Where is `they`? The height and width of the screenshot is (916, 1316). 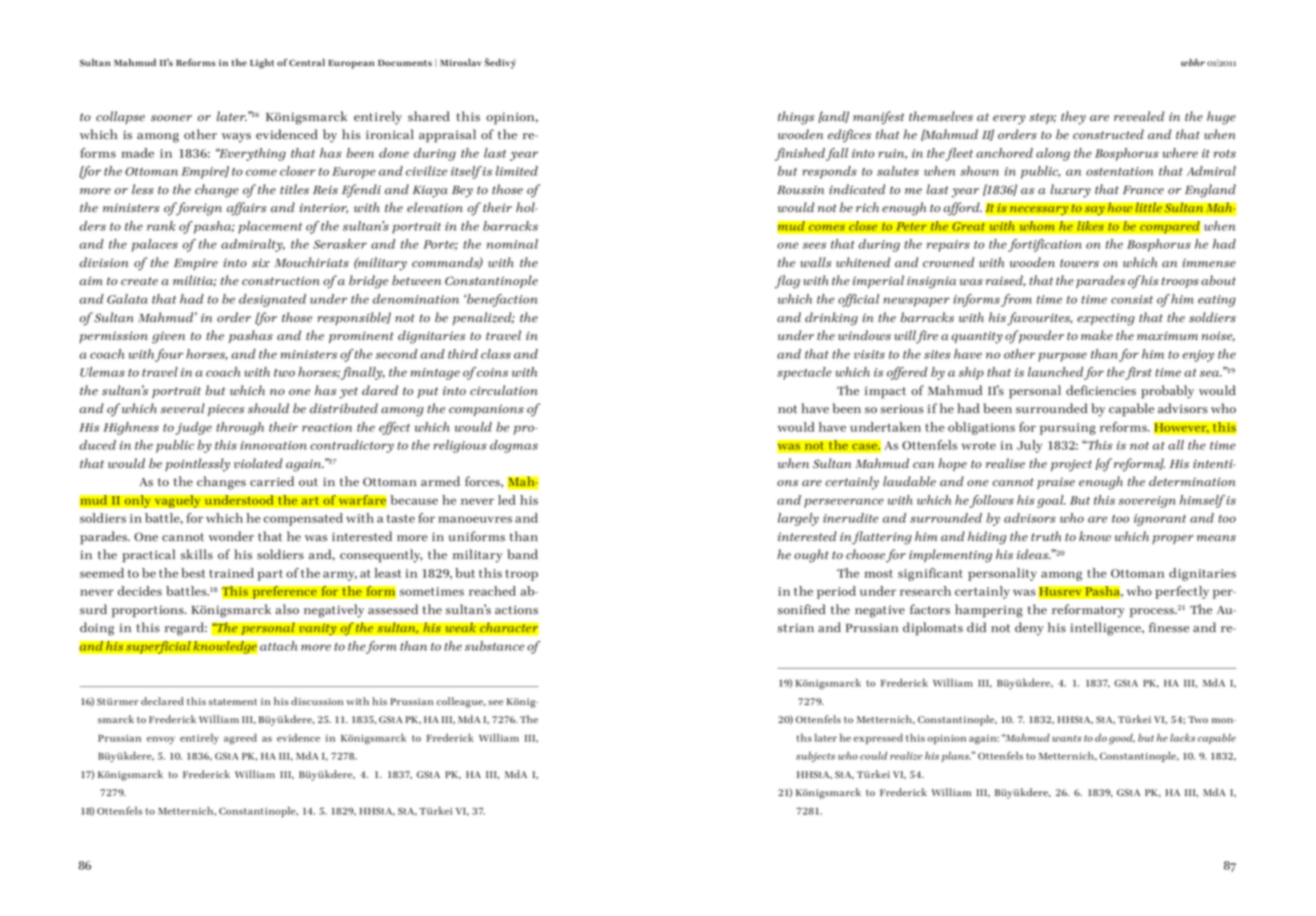
they is located at coordinates (1073, 118).
